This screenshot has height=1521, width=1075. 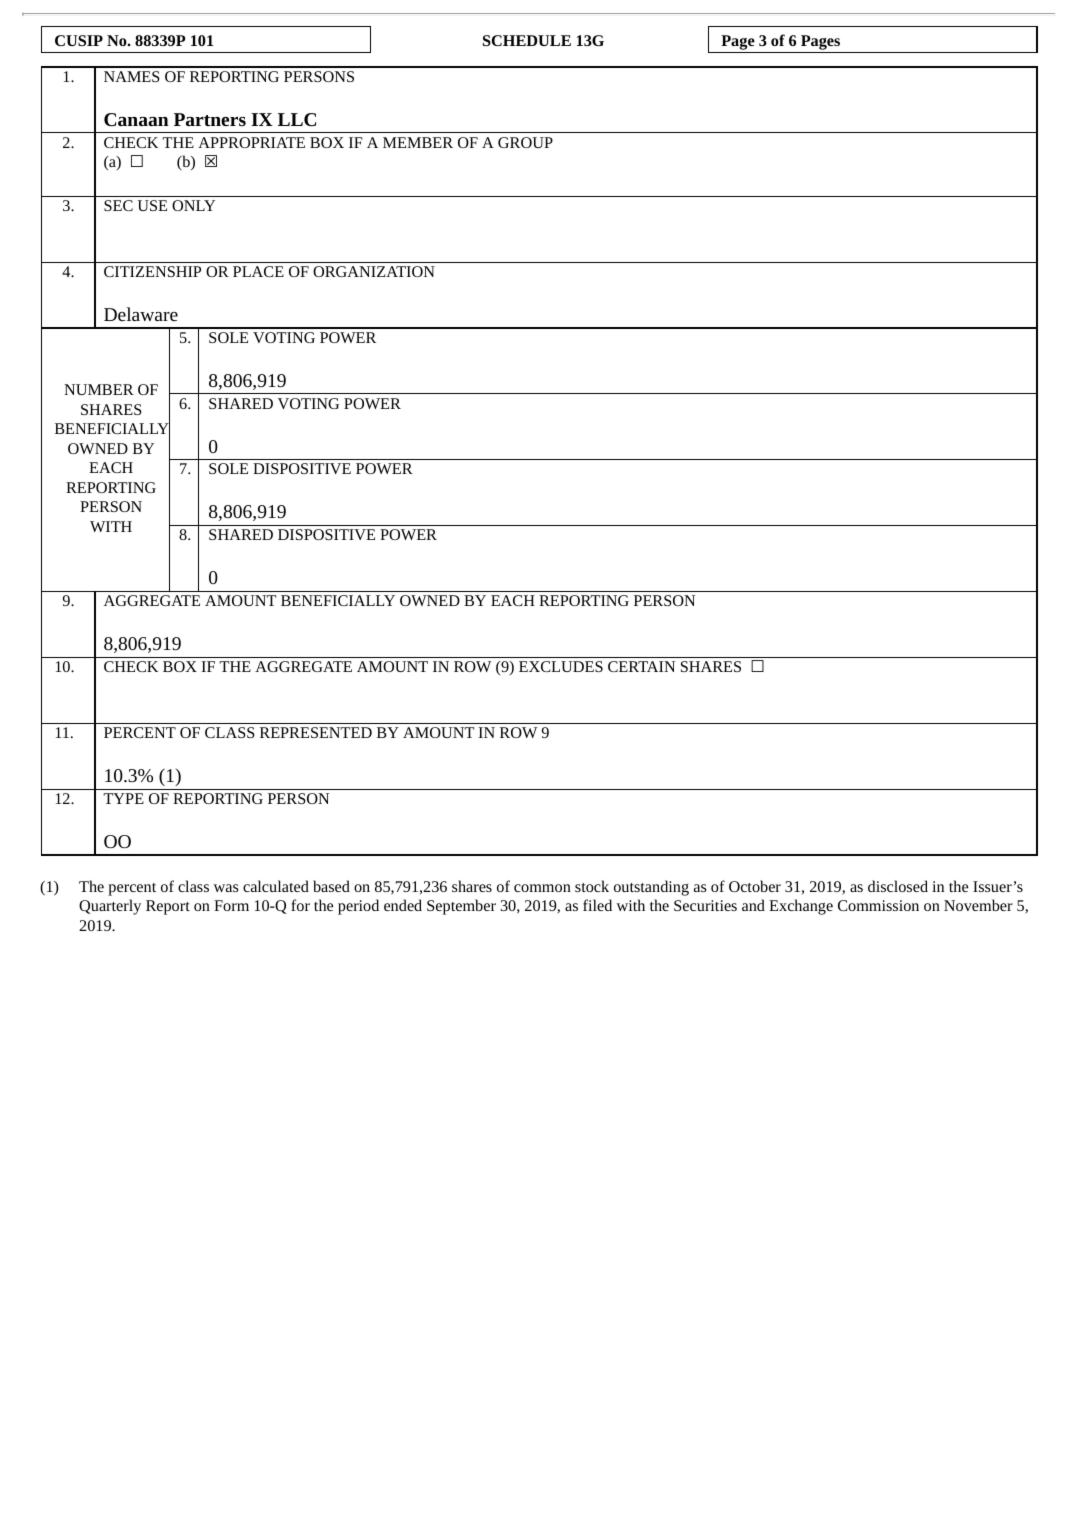 What do you see at coordinates (132, 76) in the screenshot?
I see `NAMES` at bounding box center [132, 76].
